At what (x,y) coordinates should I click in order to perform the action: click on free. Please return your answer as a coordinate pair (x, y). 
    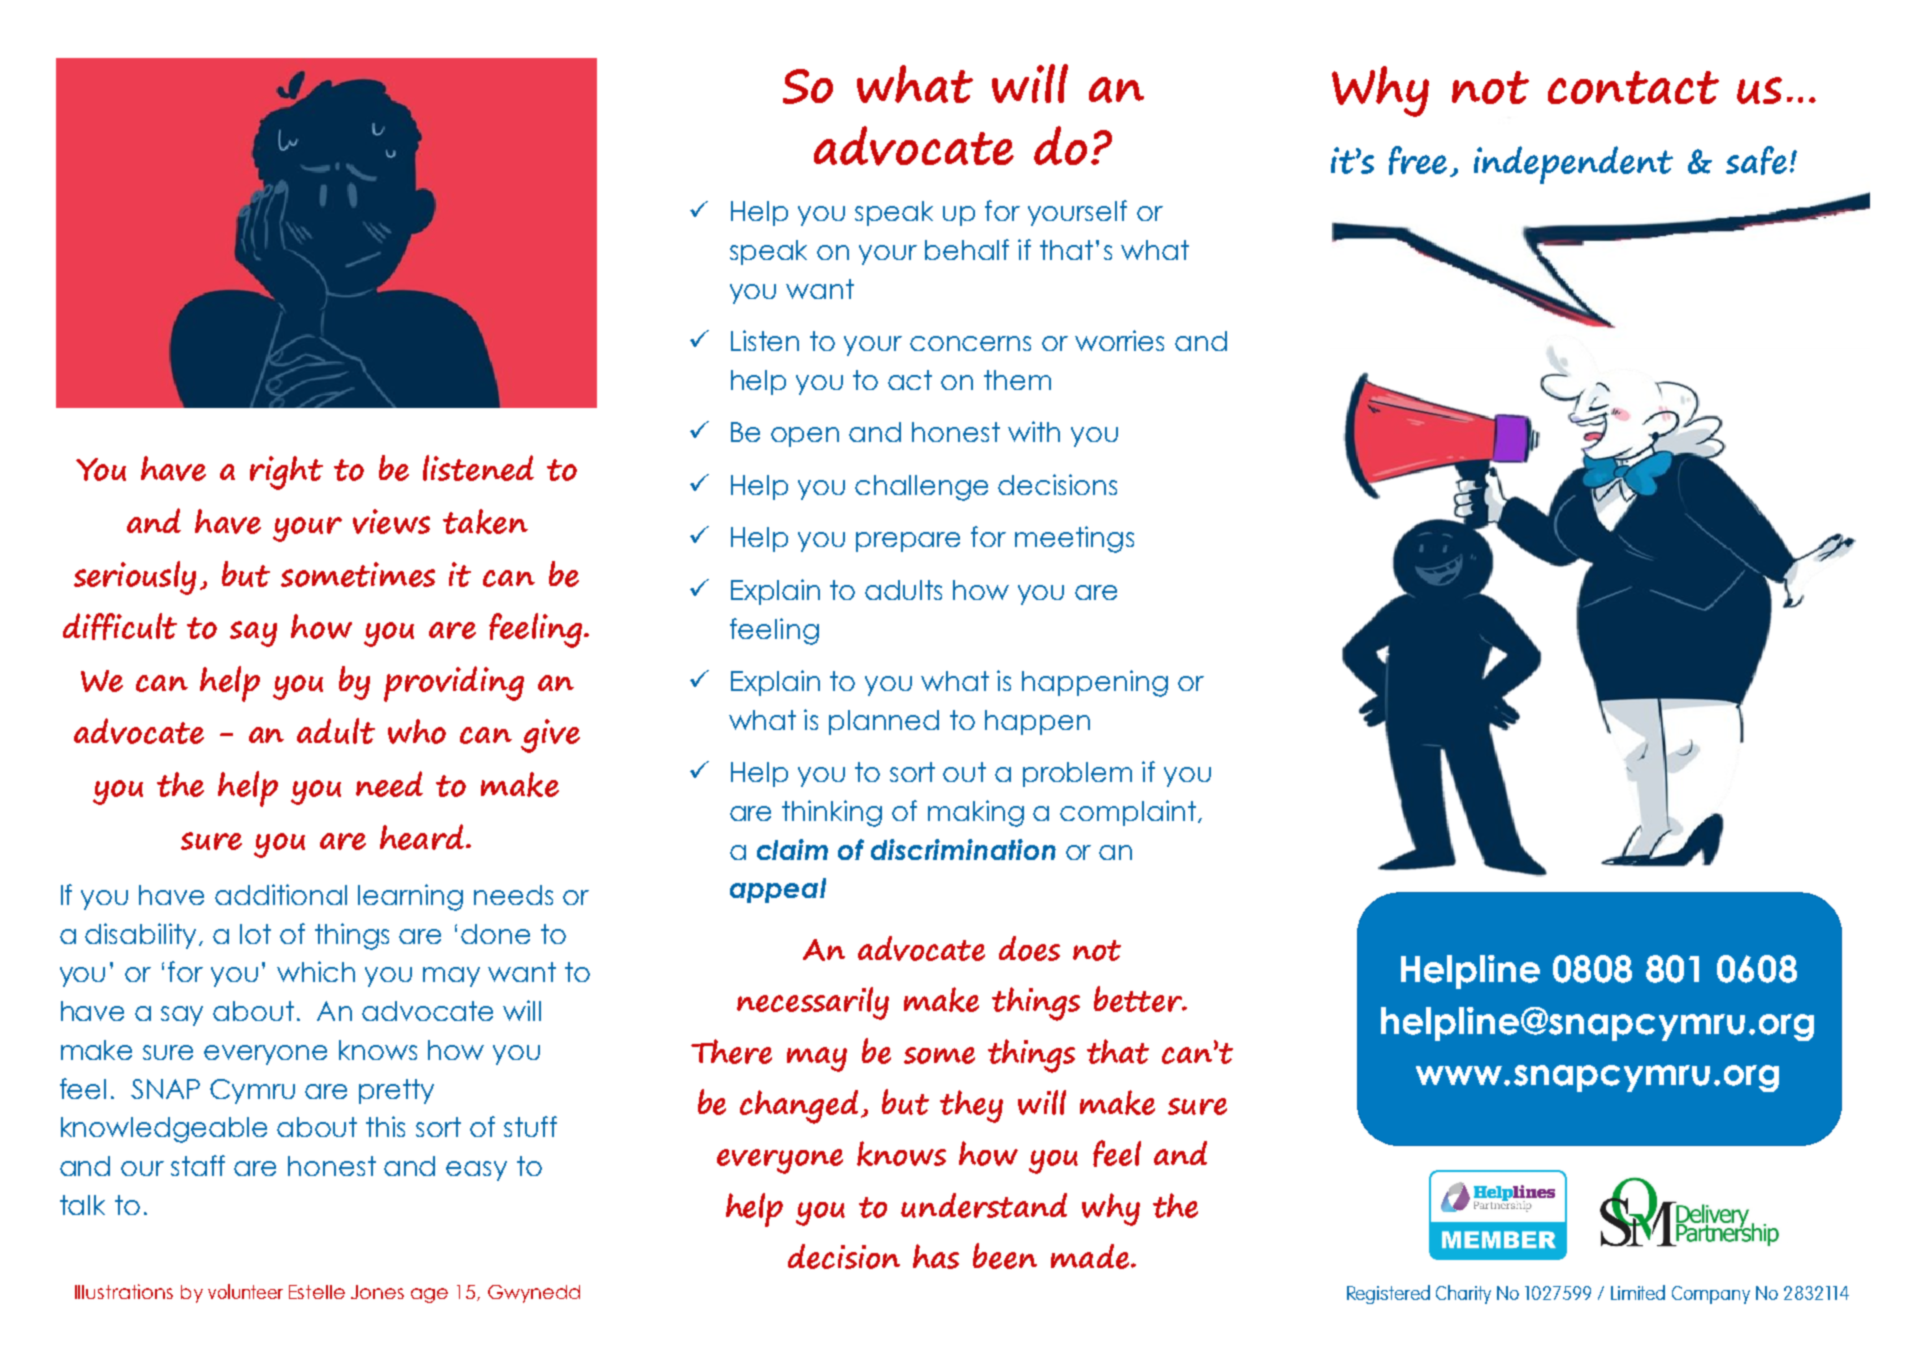
    Looking at the image, I should click on (1420, 161).
